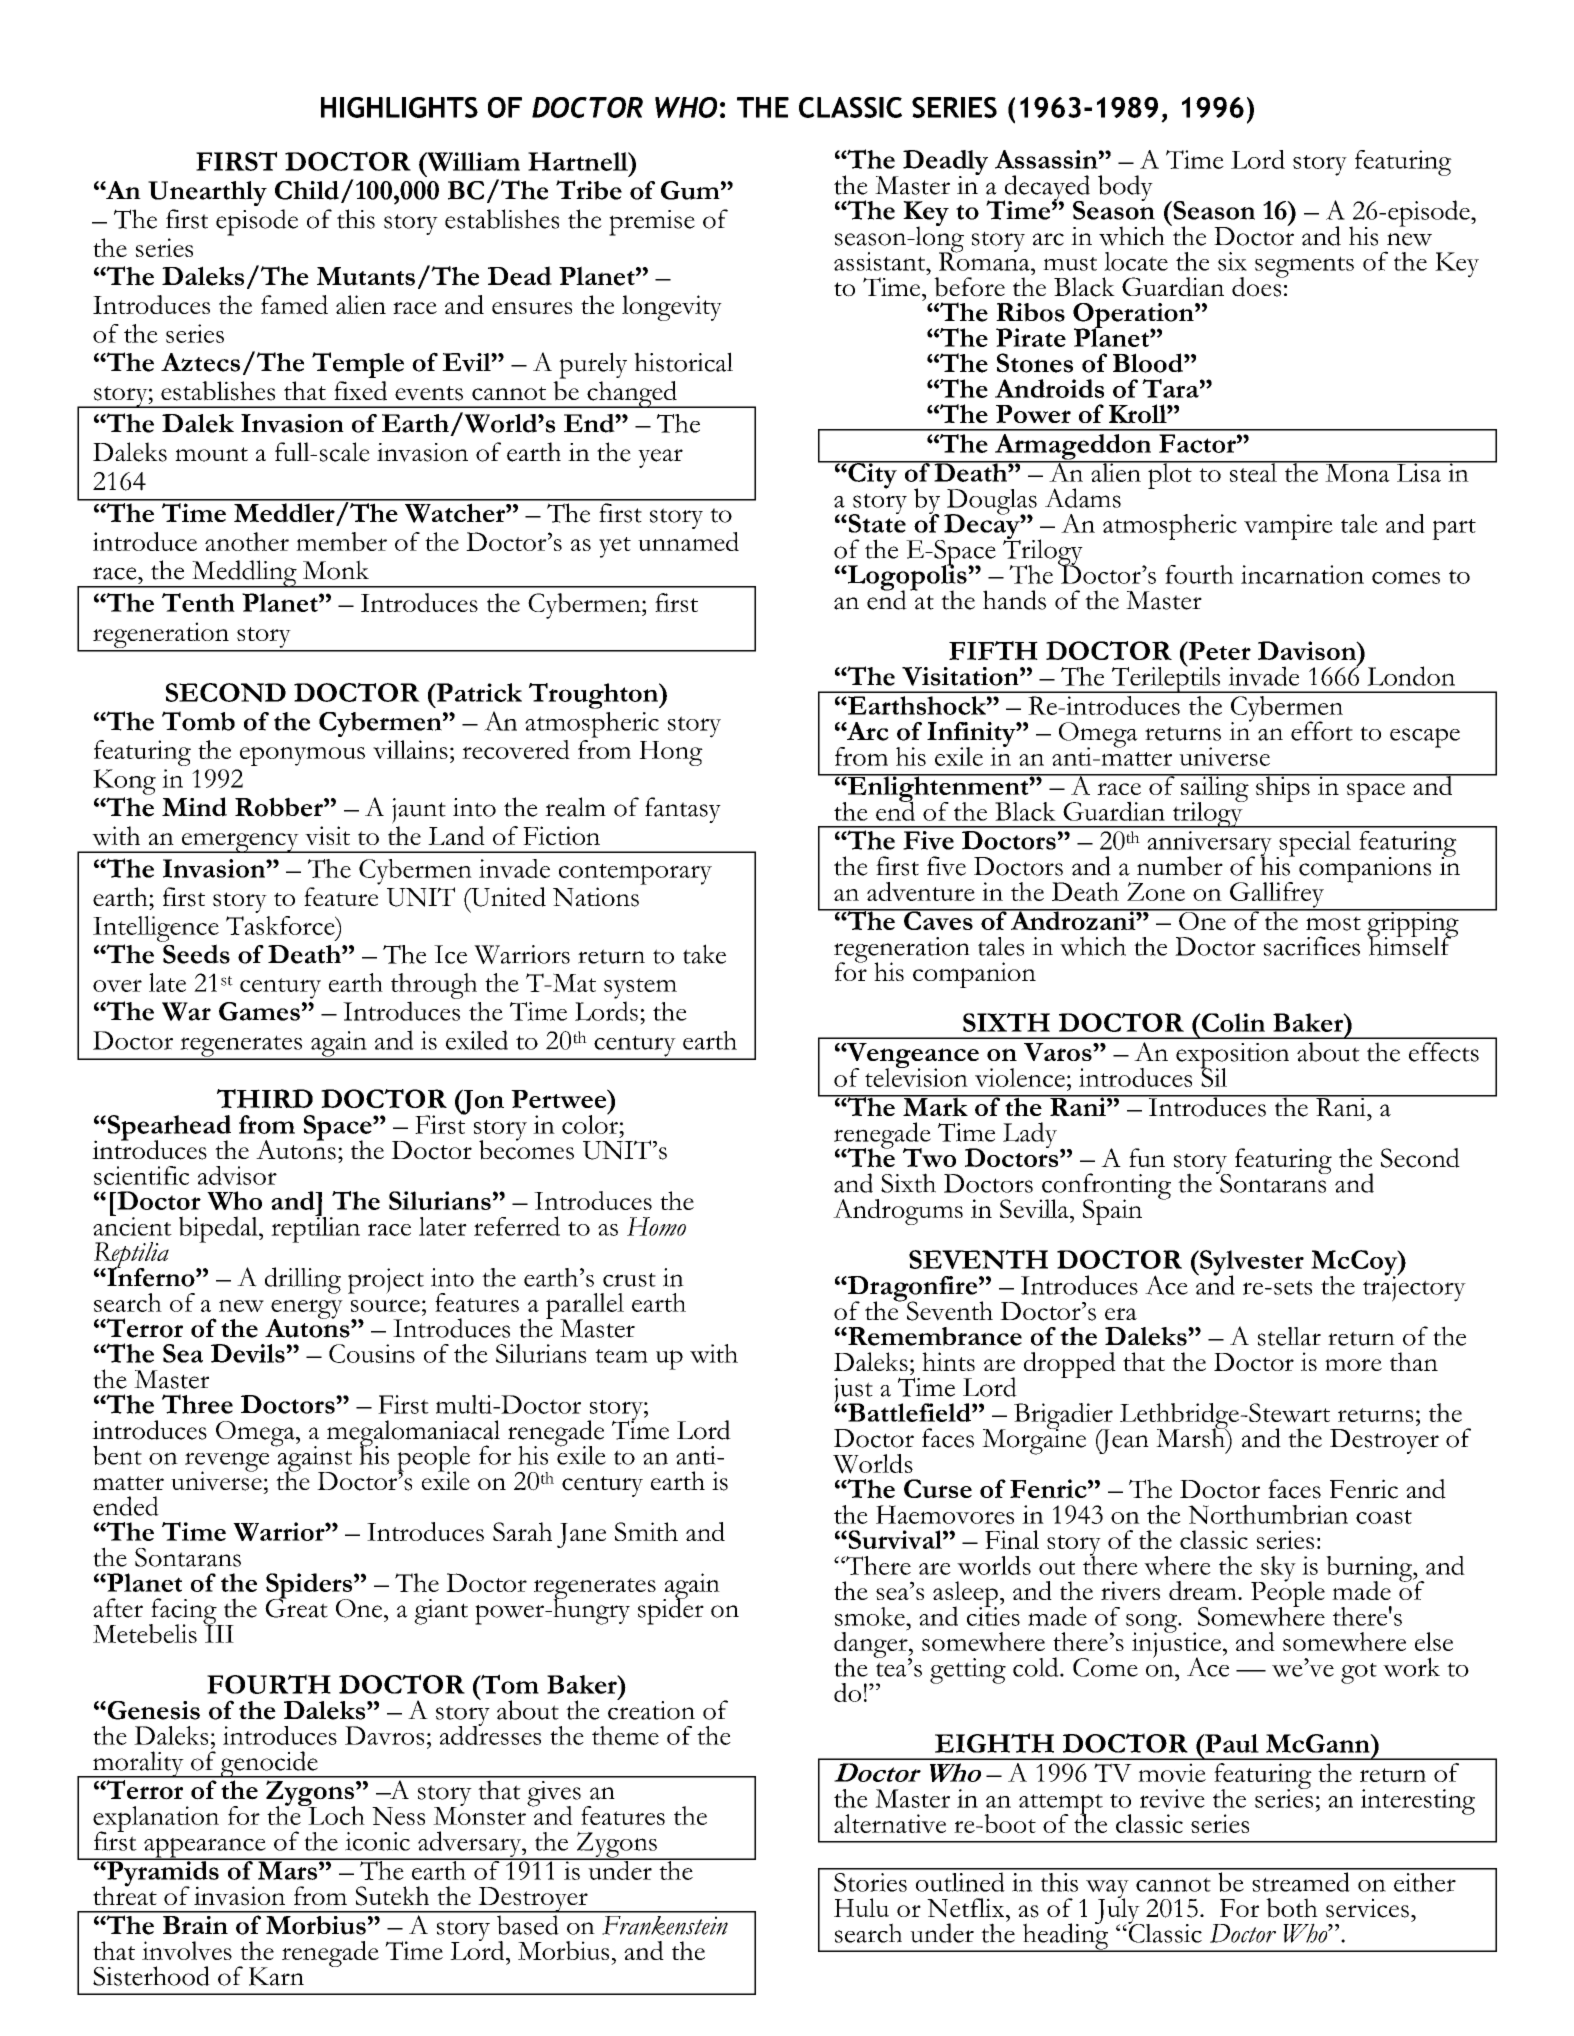  What do you see at coordinates (861, 1907) in the screenshot?
I see `Hulu` at bounding box center [861, 1907].
